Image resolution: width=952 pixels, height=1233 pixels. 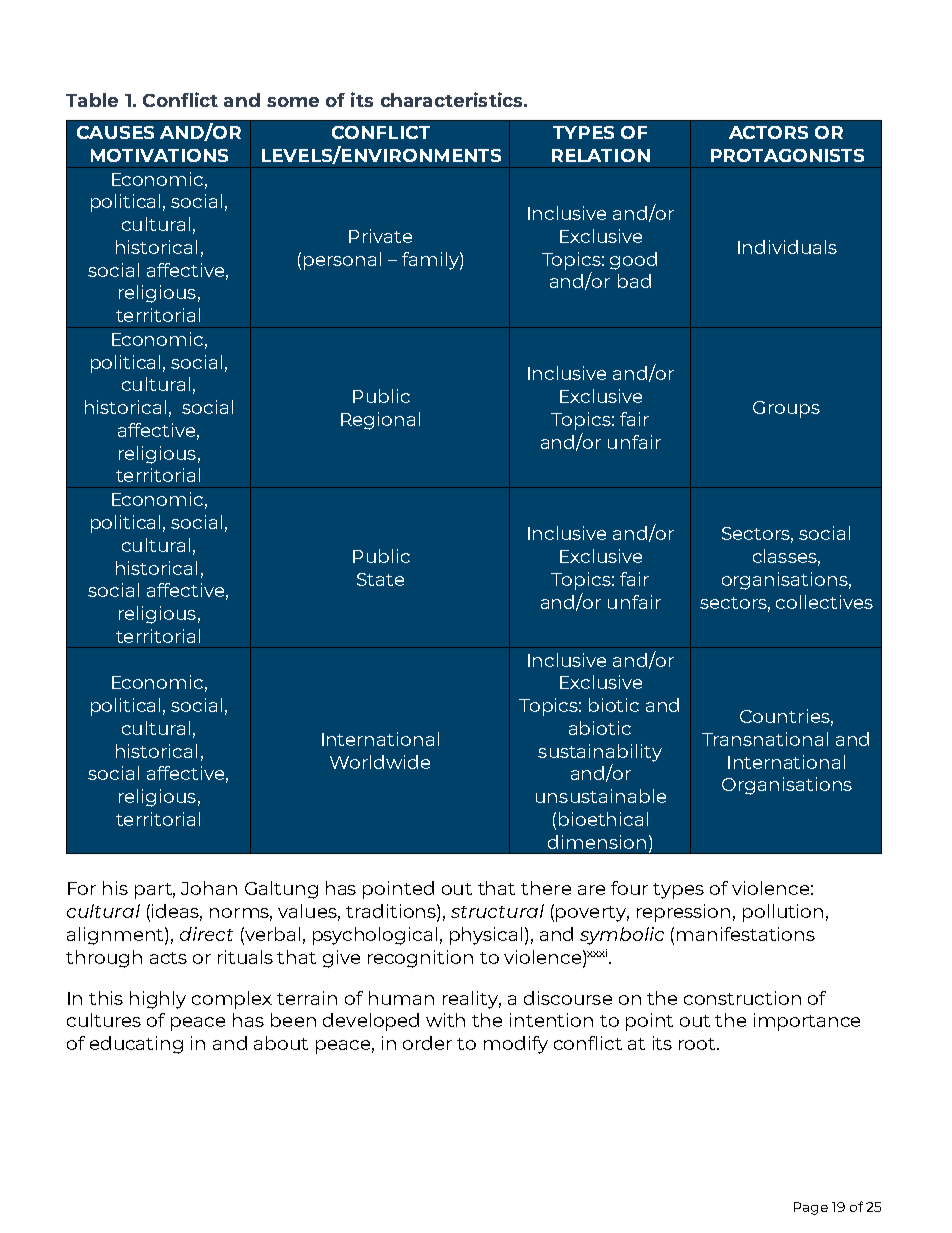 What do you see at coordinates (786, 409) in the screenshot?
I see `Groups` at bounding box center [786, 409].
